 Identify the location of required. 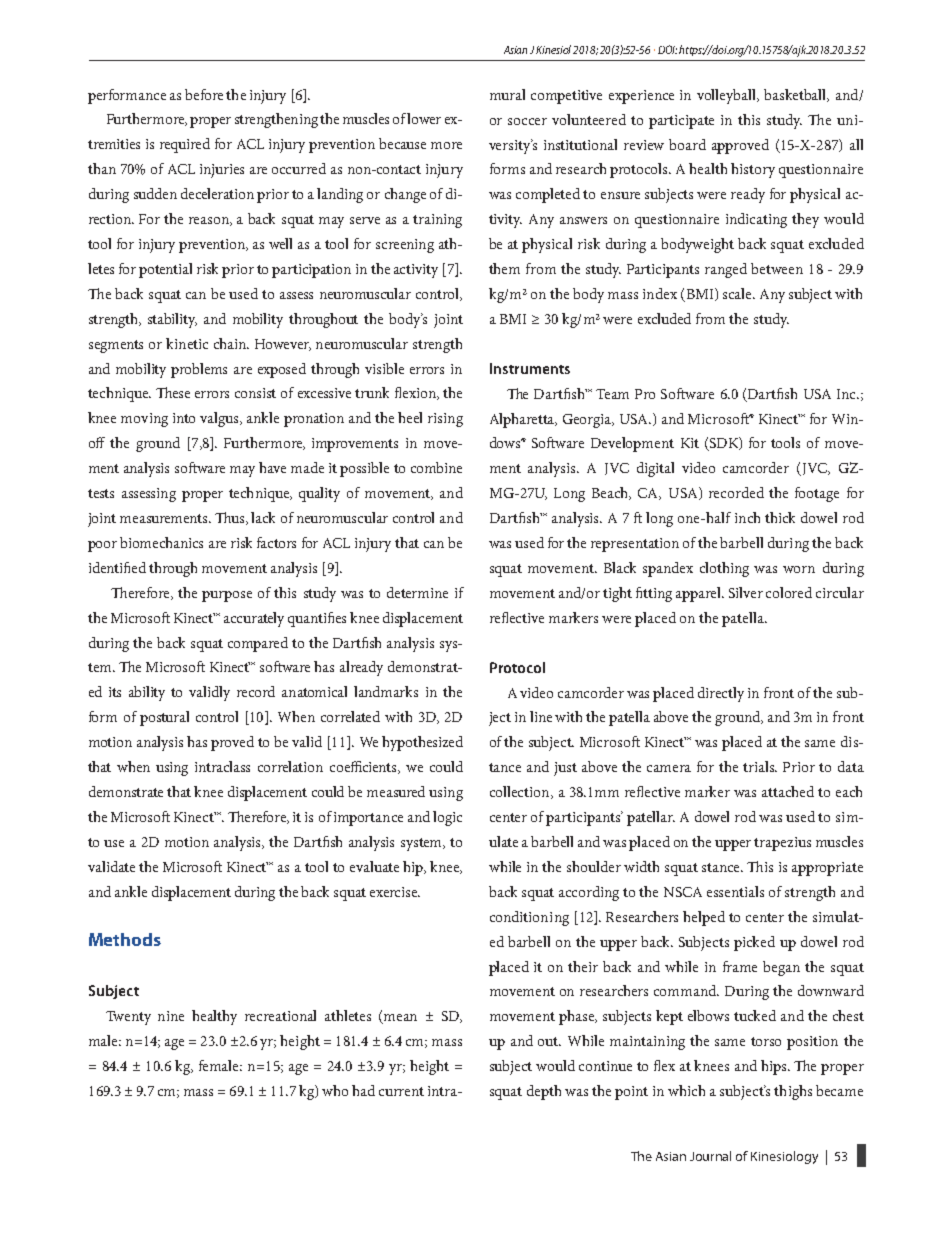
(185, 145).
